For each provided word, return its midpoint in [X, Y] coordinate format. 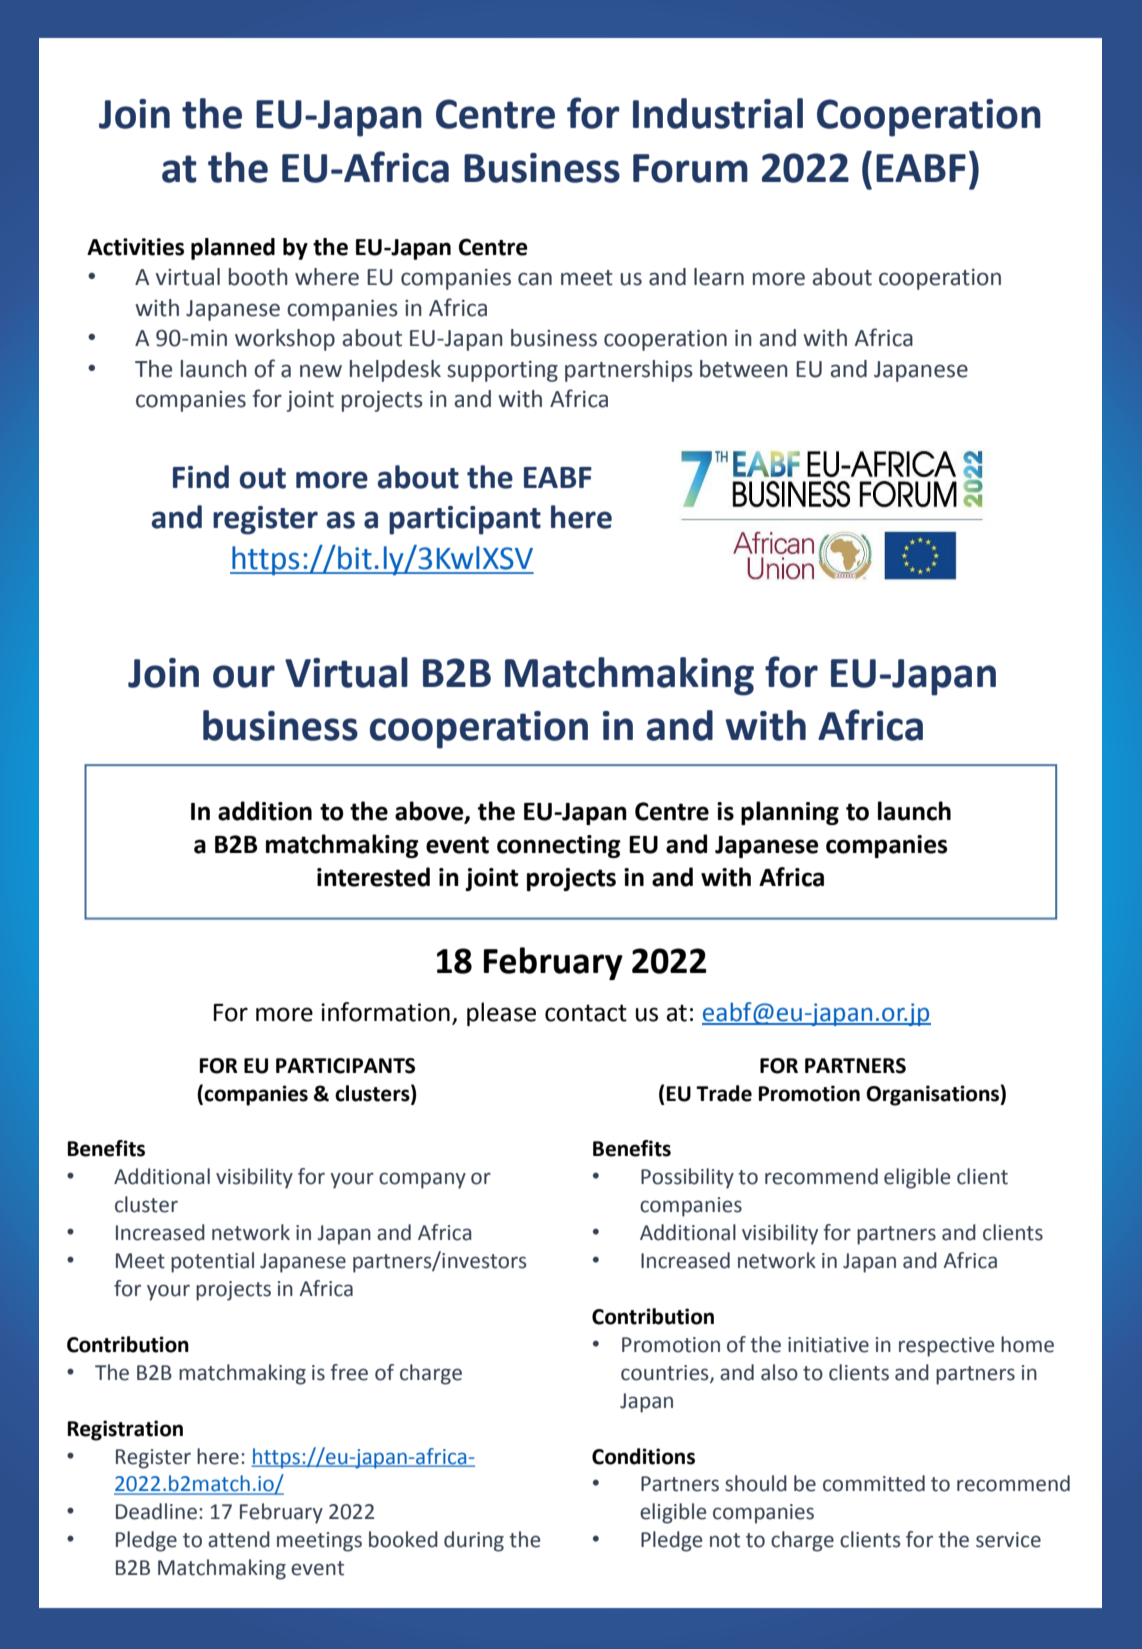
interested [373, 877]
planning [790, 813]
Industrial [718, 113]
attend [239, 1539]
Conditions [643, 1456]
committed [874, 1483]
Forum [690, 168]
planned [233, 249]
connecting [559, 846]
